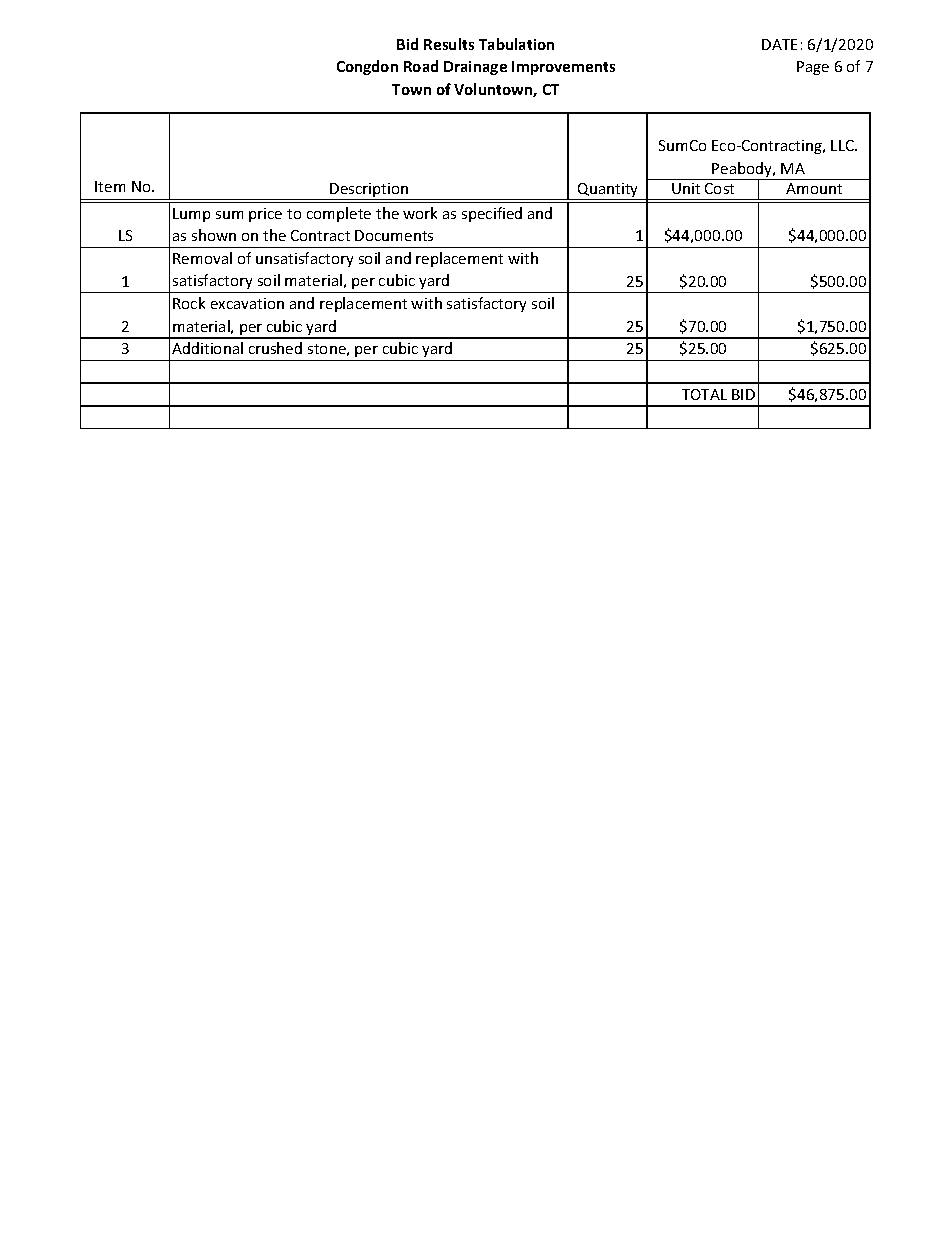 This screenshot has height=1233, width=952. I want to click on crushed, so click(275, 348).
